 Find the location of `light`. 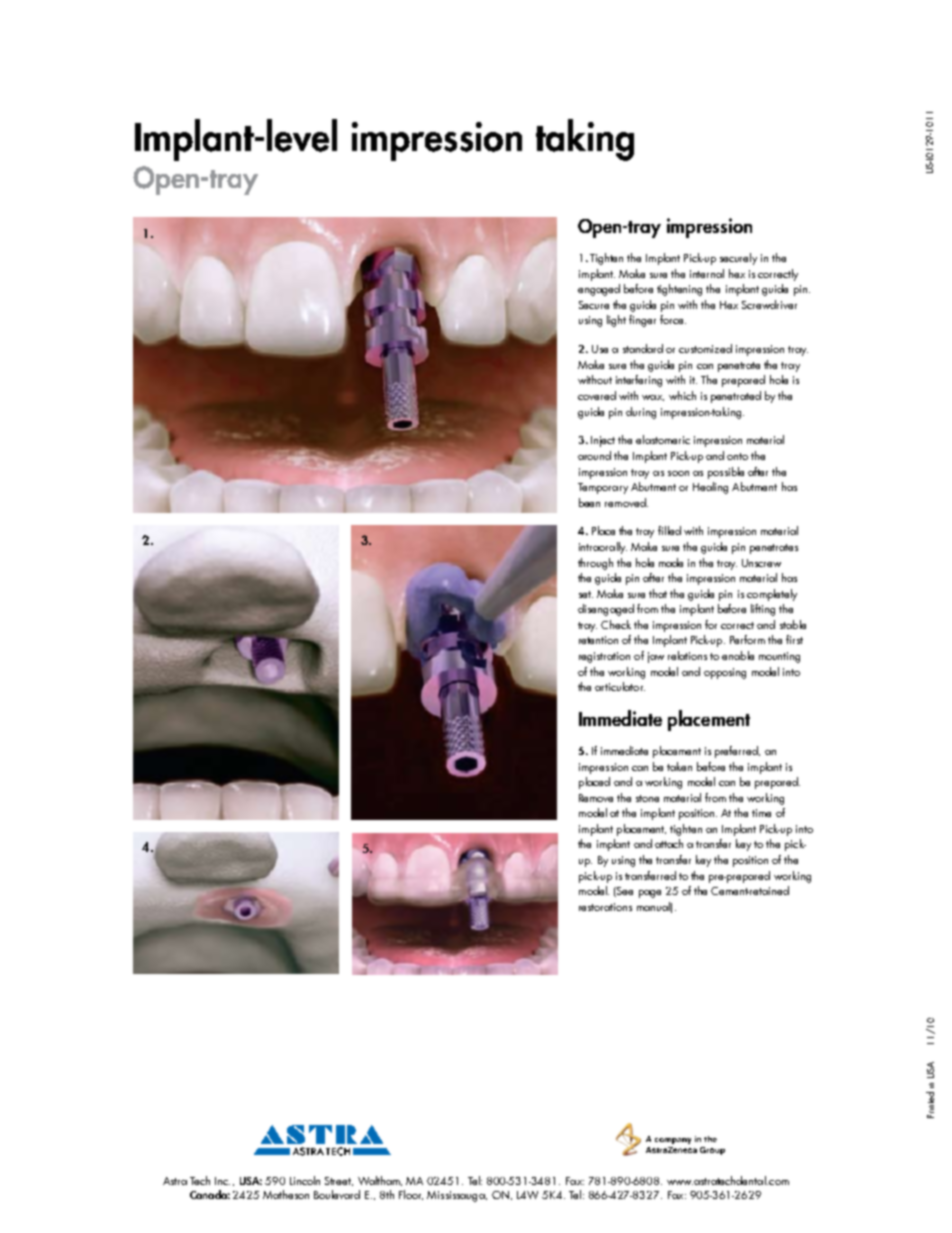

light is located at coordinates (616, 321).
